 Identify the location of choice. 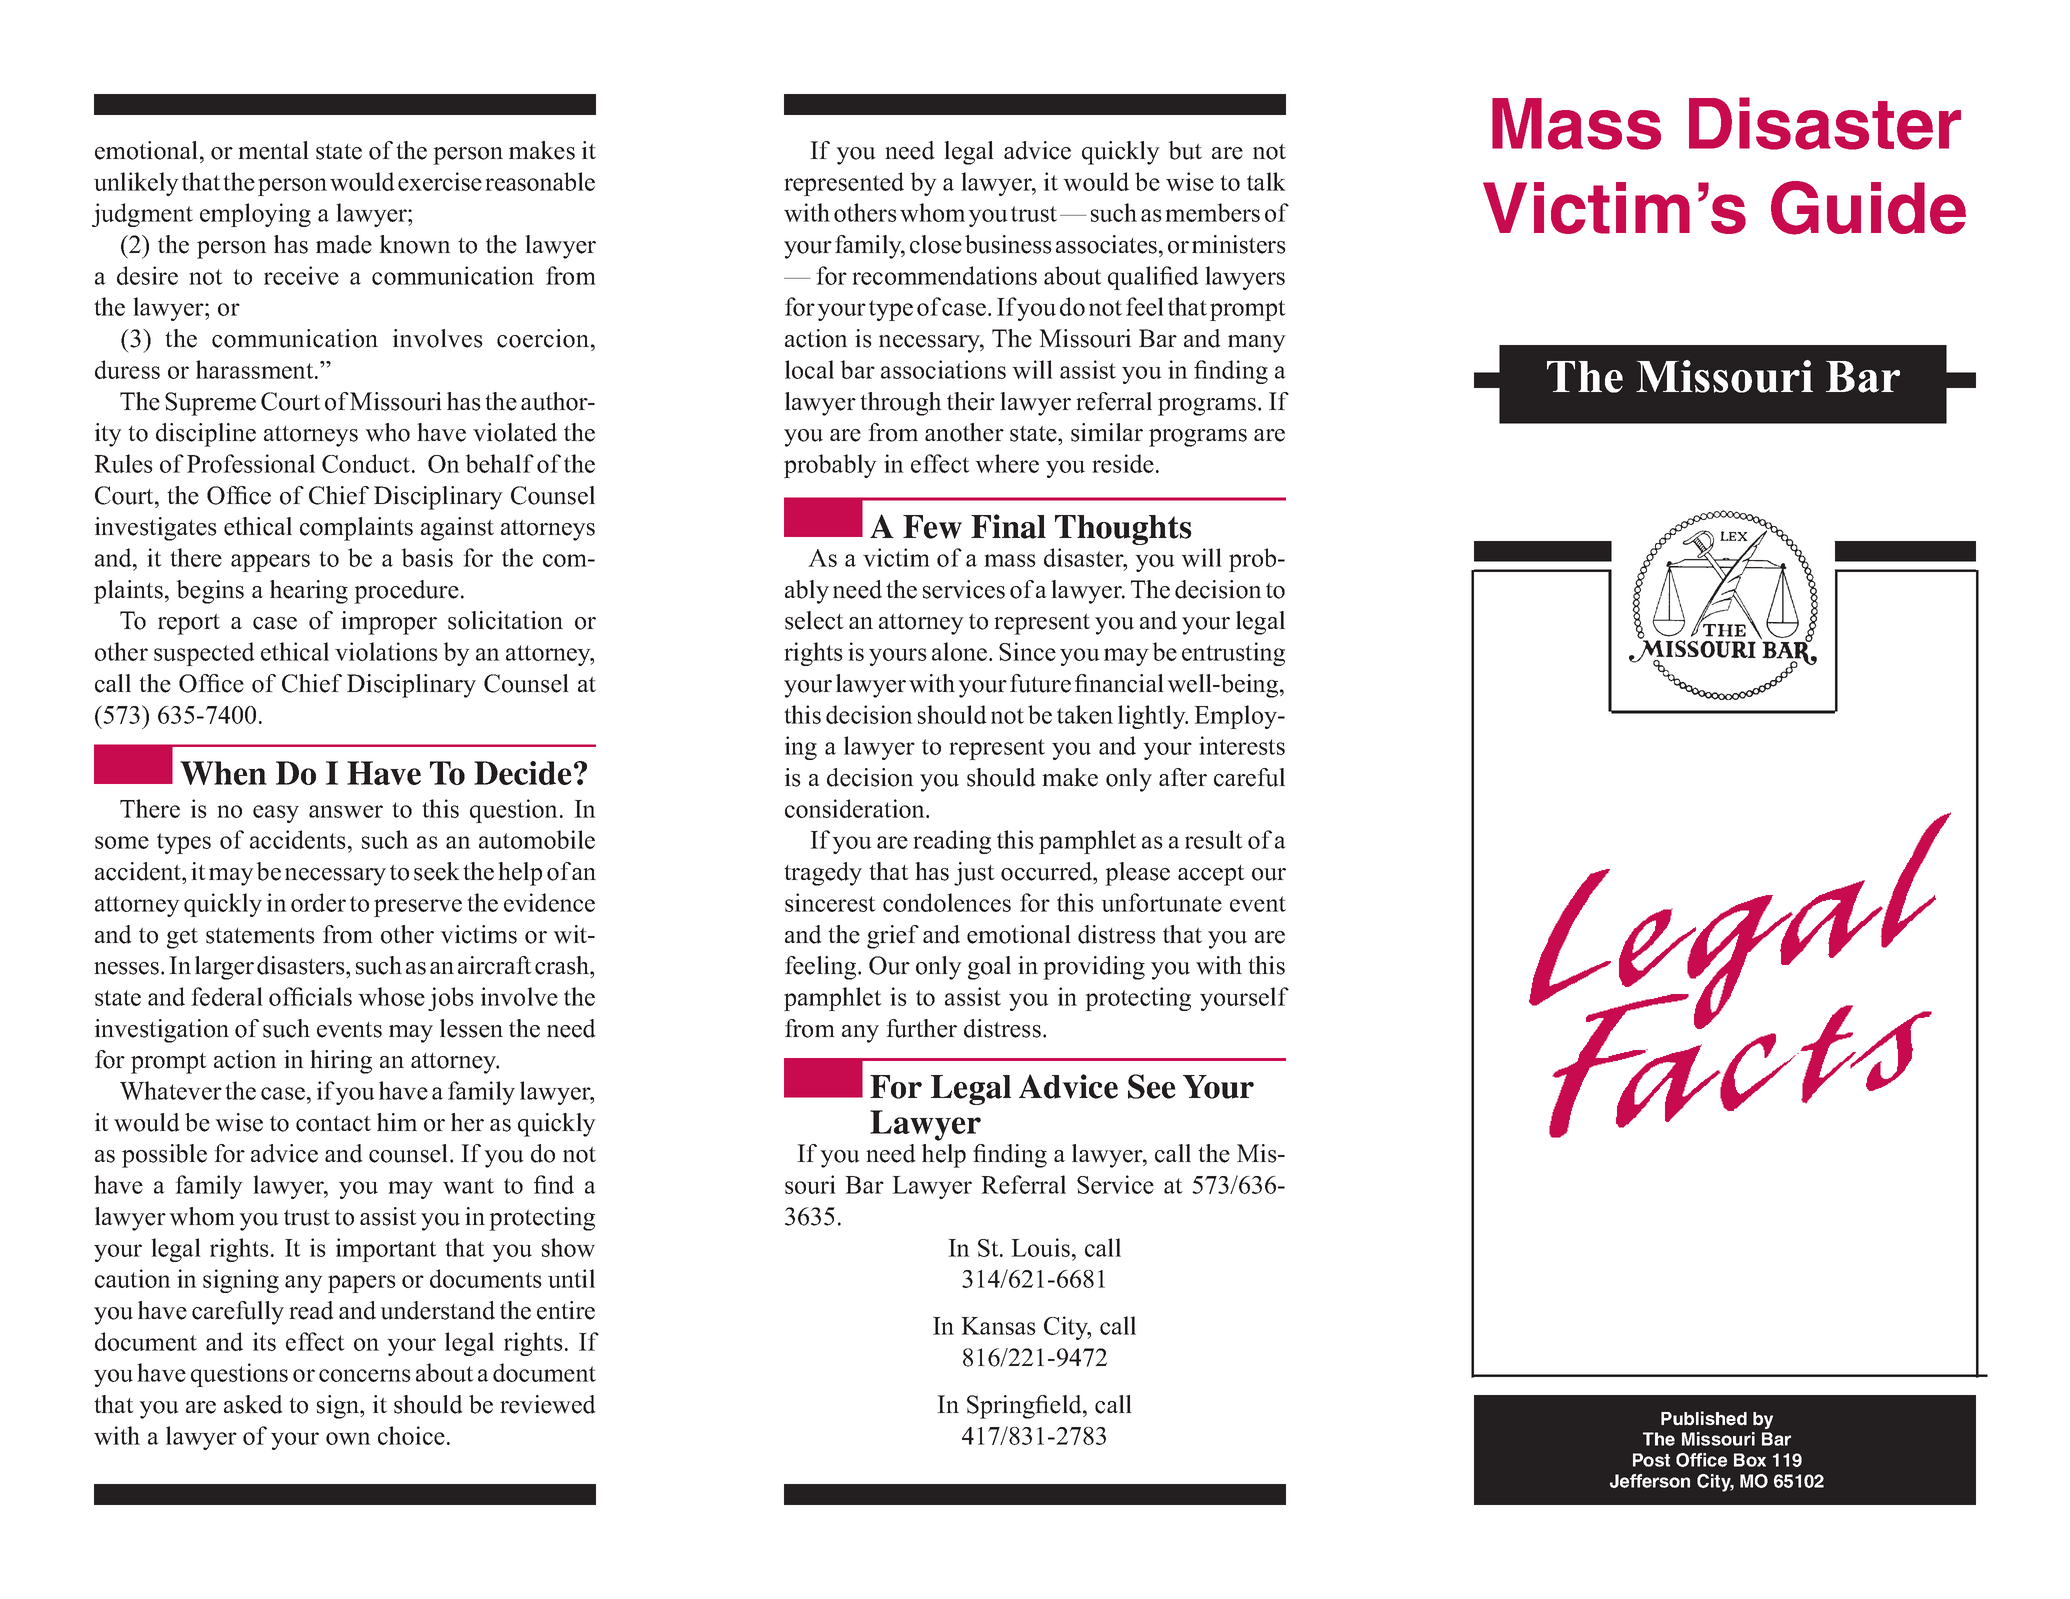
(411, 1435).
